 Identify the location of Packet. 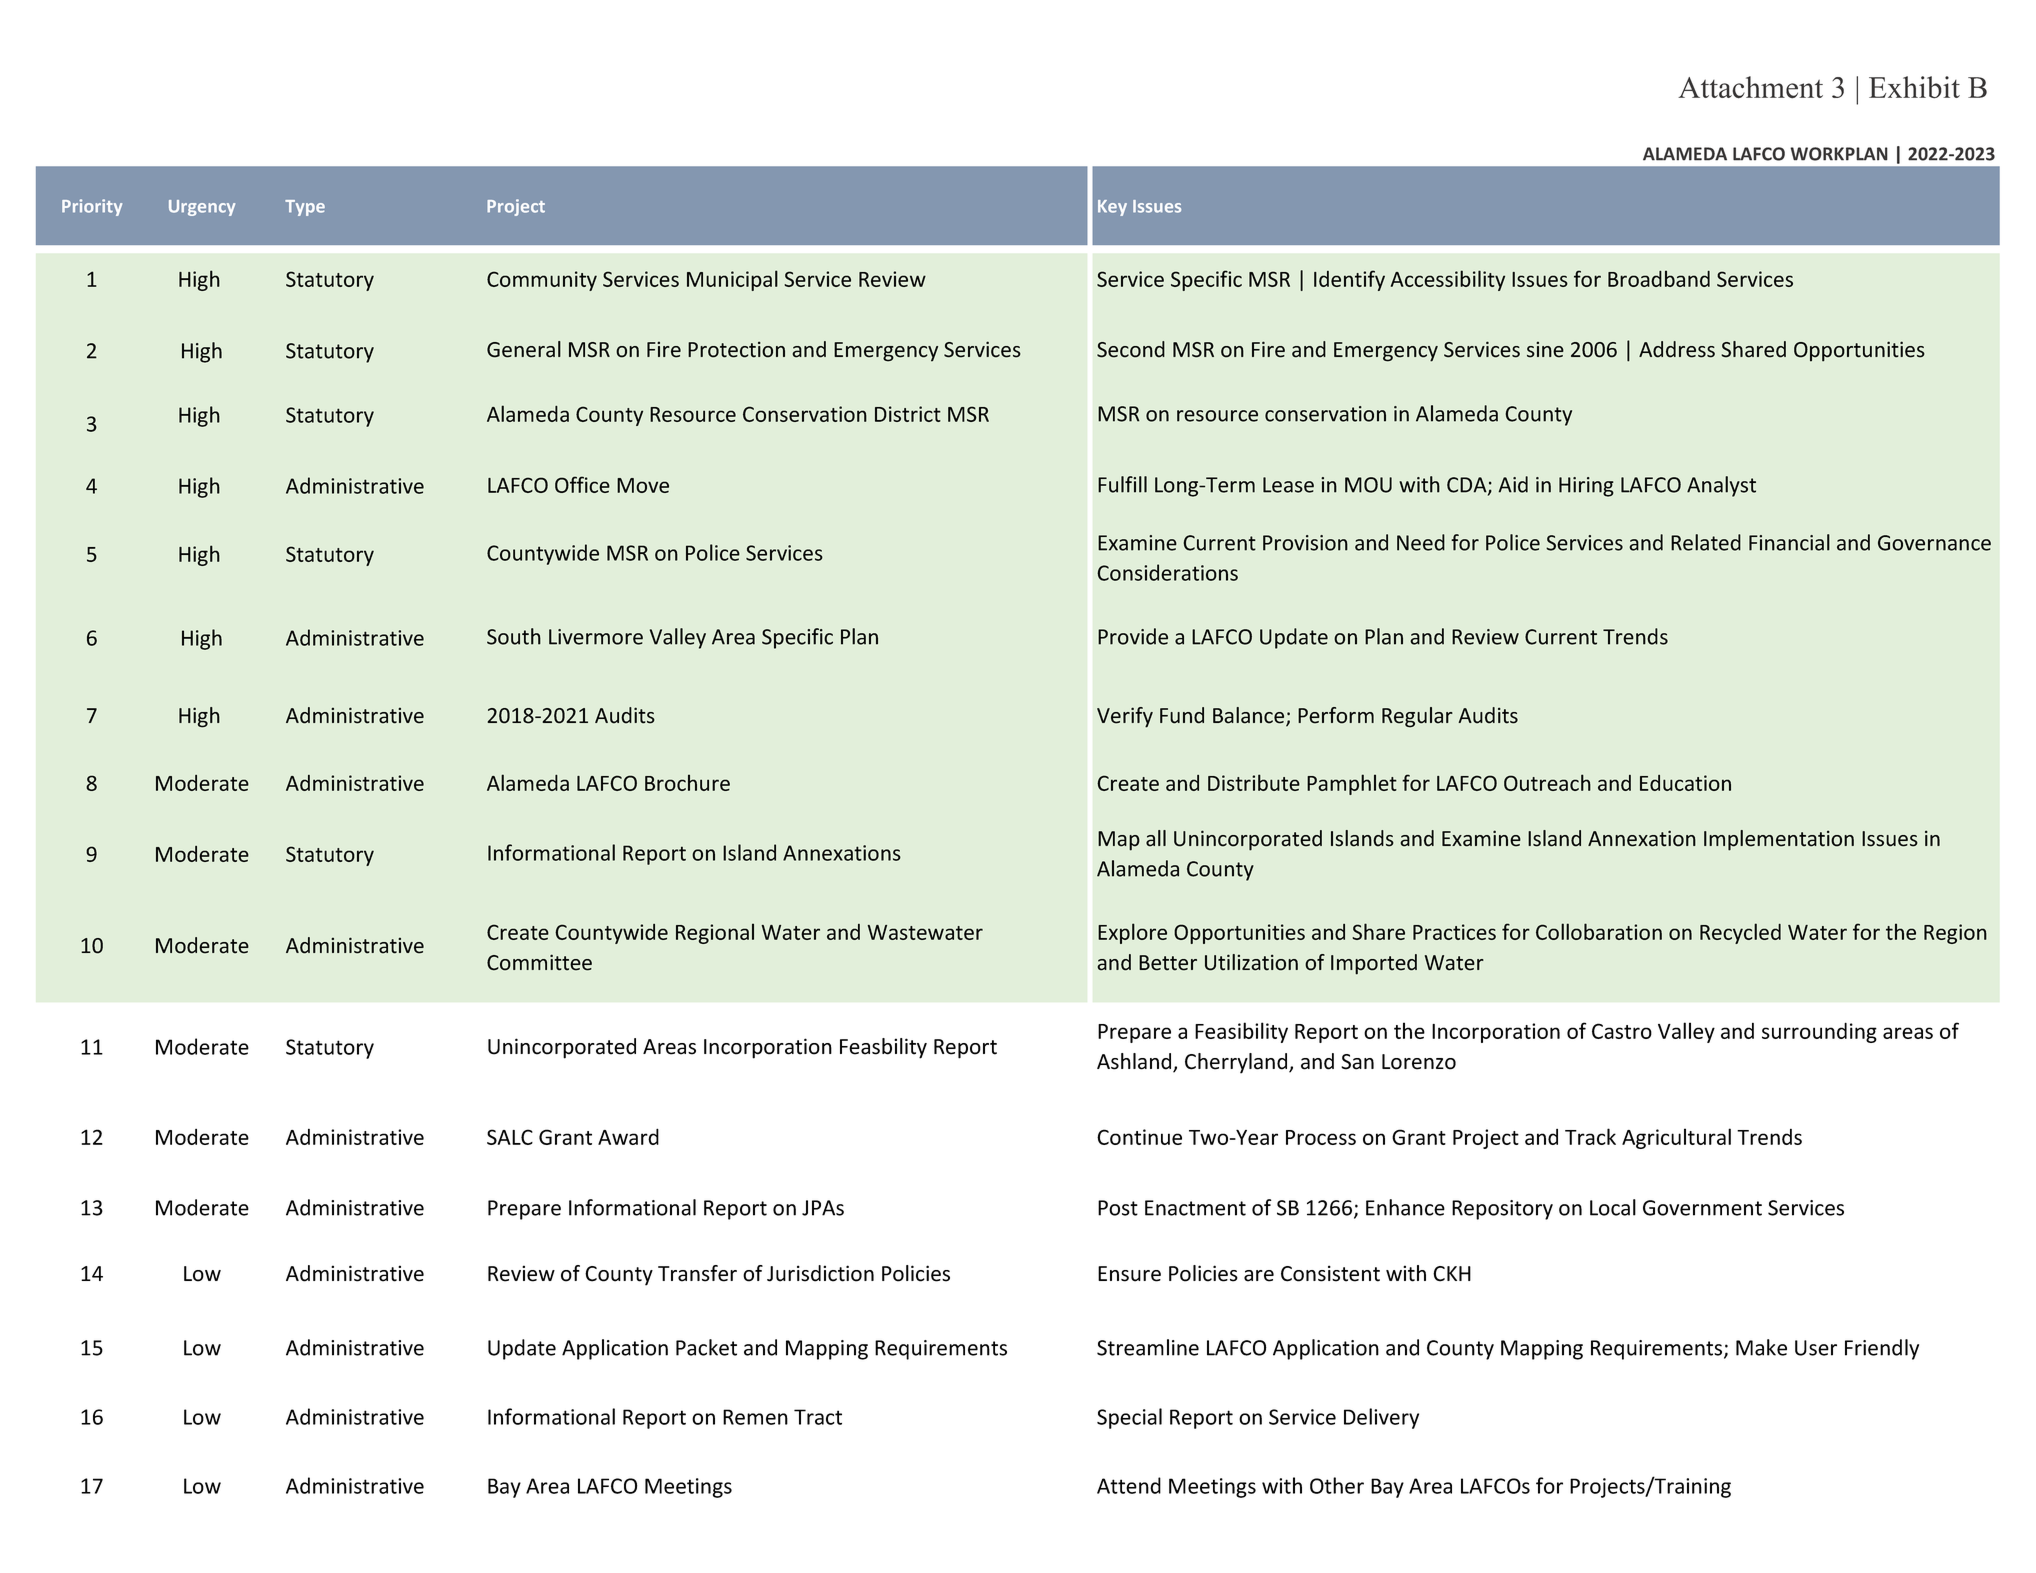
(706, 1347).
